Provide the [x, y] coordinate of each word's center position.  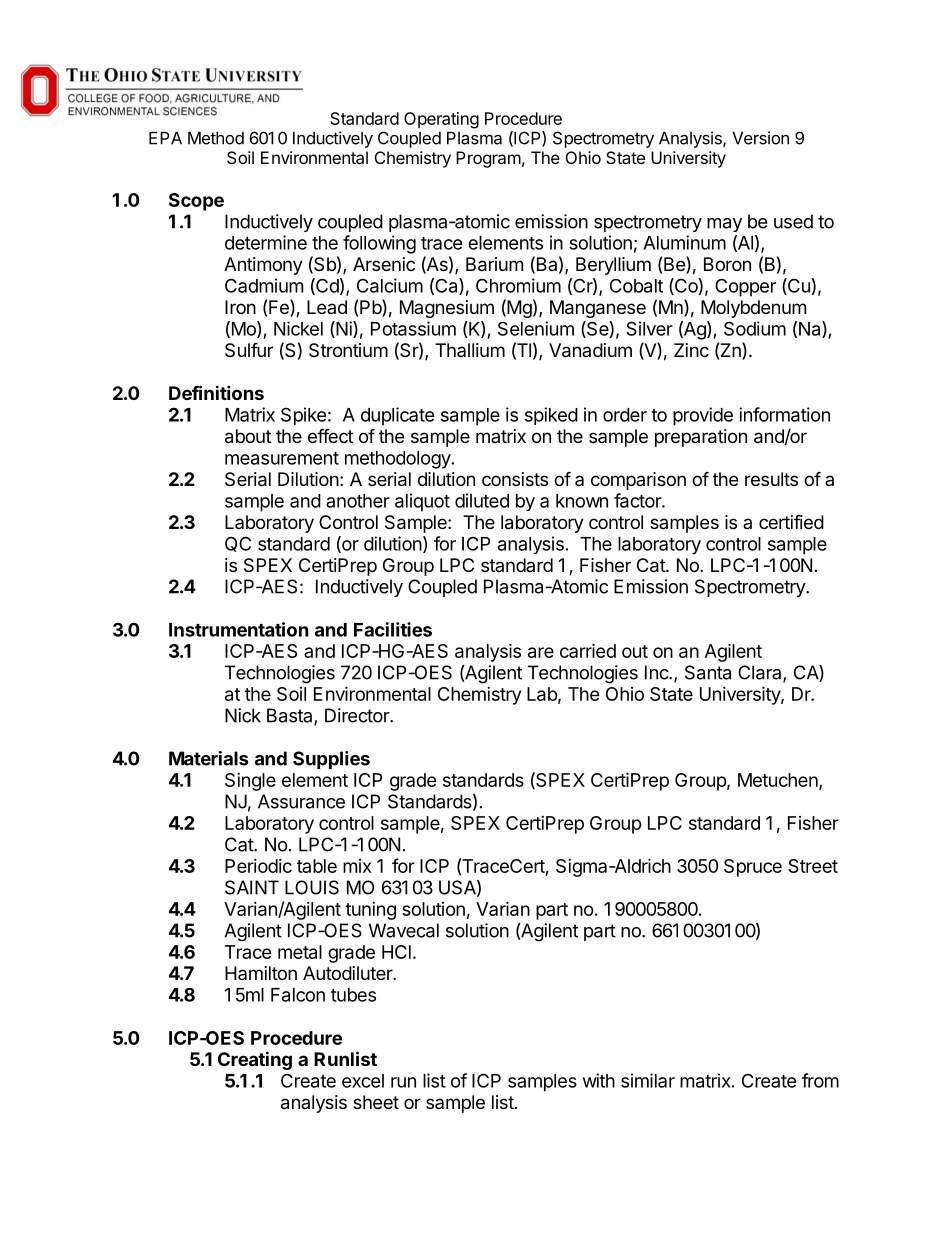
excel [363, 1081]
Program [488, 159]
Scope [196, 202]
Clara [761, 673]
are [541, 652]
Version [760, 138]
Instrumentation [239, 629]
